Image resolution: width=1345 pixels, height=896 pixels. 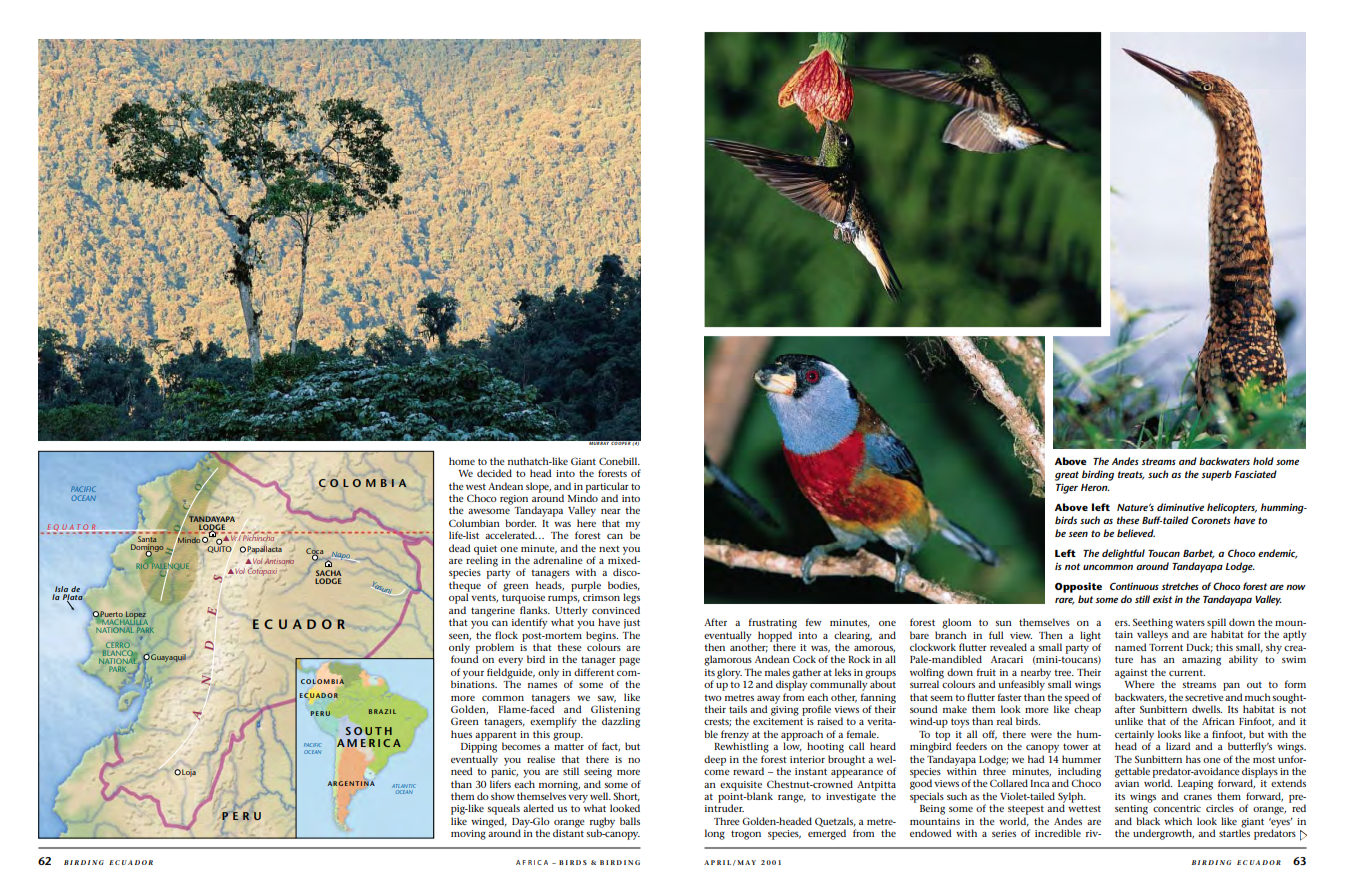 I want to click on home, so click(x=462, y=461).
